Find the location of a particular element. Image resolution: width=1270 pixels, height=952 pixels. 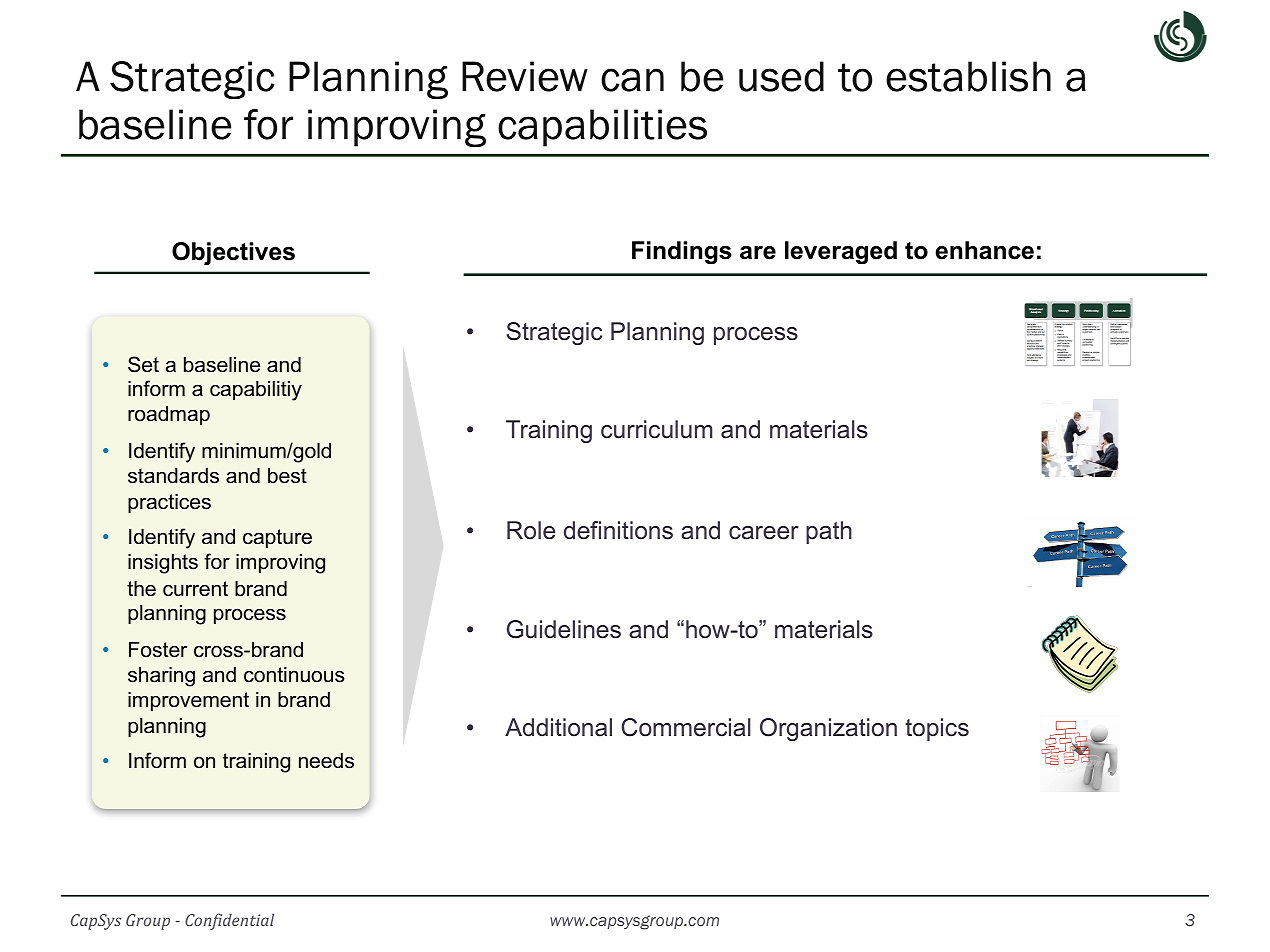

path is located at coordinates (829, 532).
